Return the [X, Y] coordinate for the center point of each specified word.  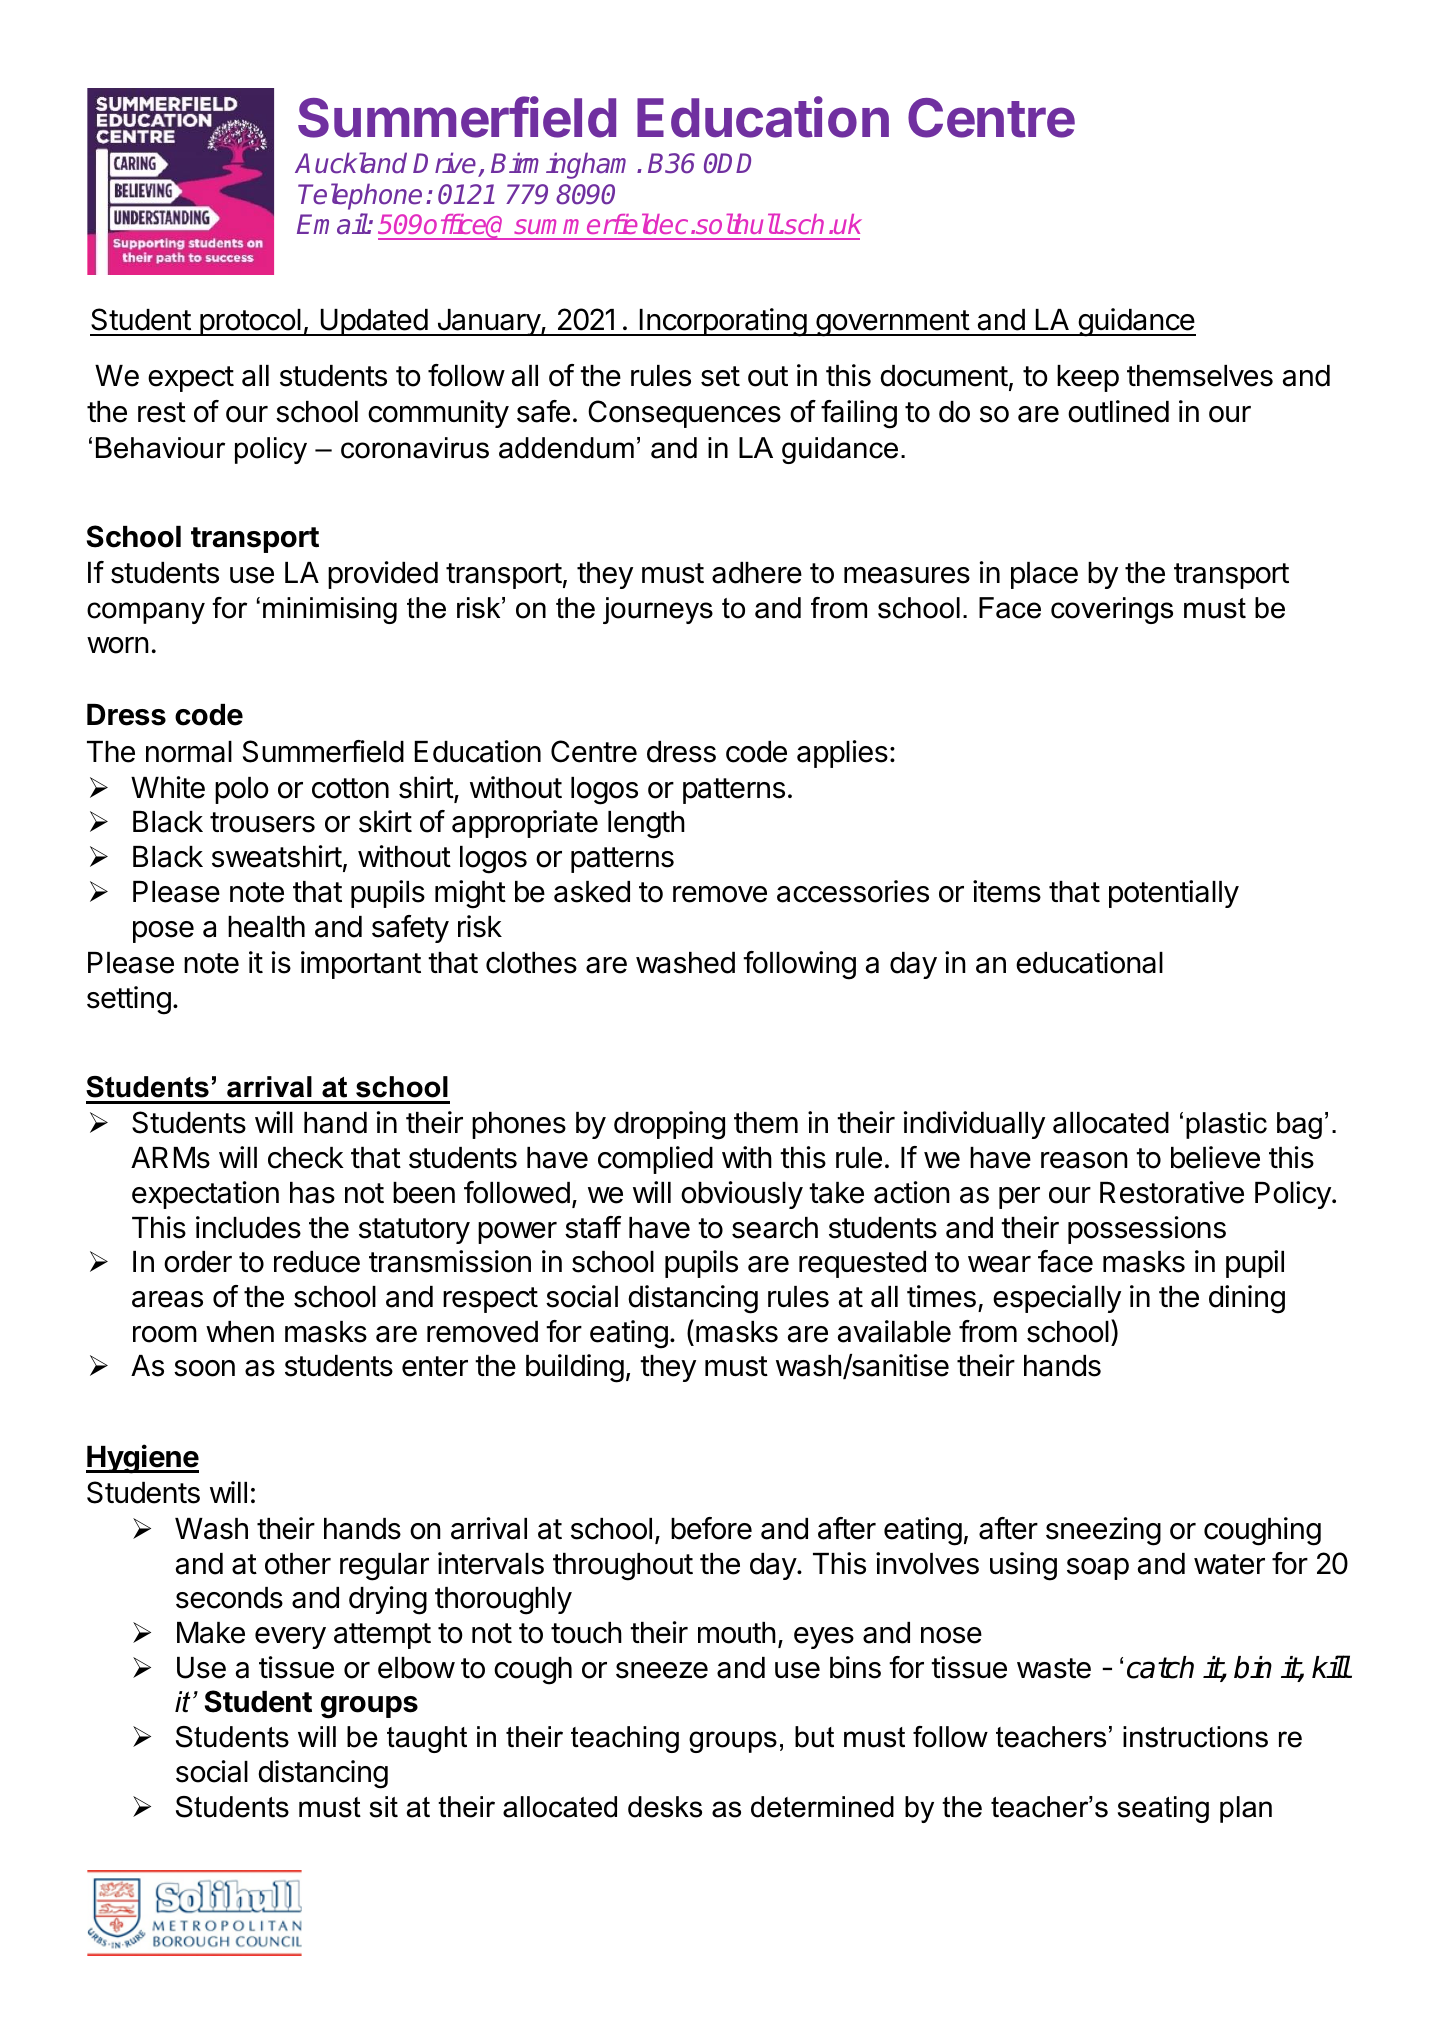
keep [1088, 378]
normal [189, 752]
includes [248, 1227]
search [775, 1228]
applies [842, 754]
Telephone [360, 196]
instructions [1195, 1737]
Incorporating [722, 322]
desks [665, 1807]
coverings [1112, 610]
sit [384, 1807]
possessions [1147, 1230]
